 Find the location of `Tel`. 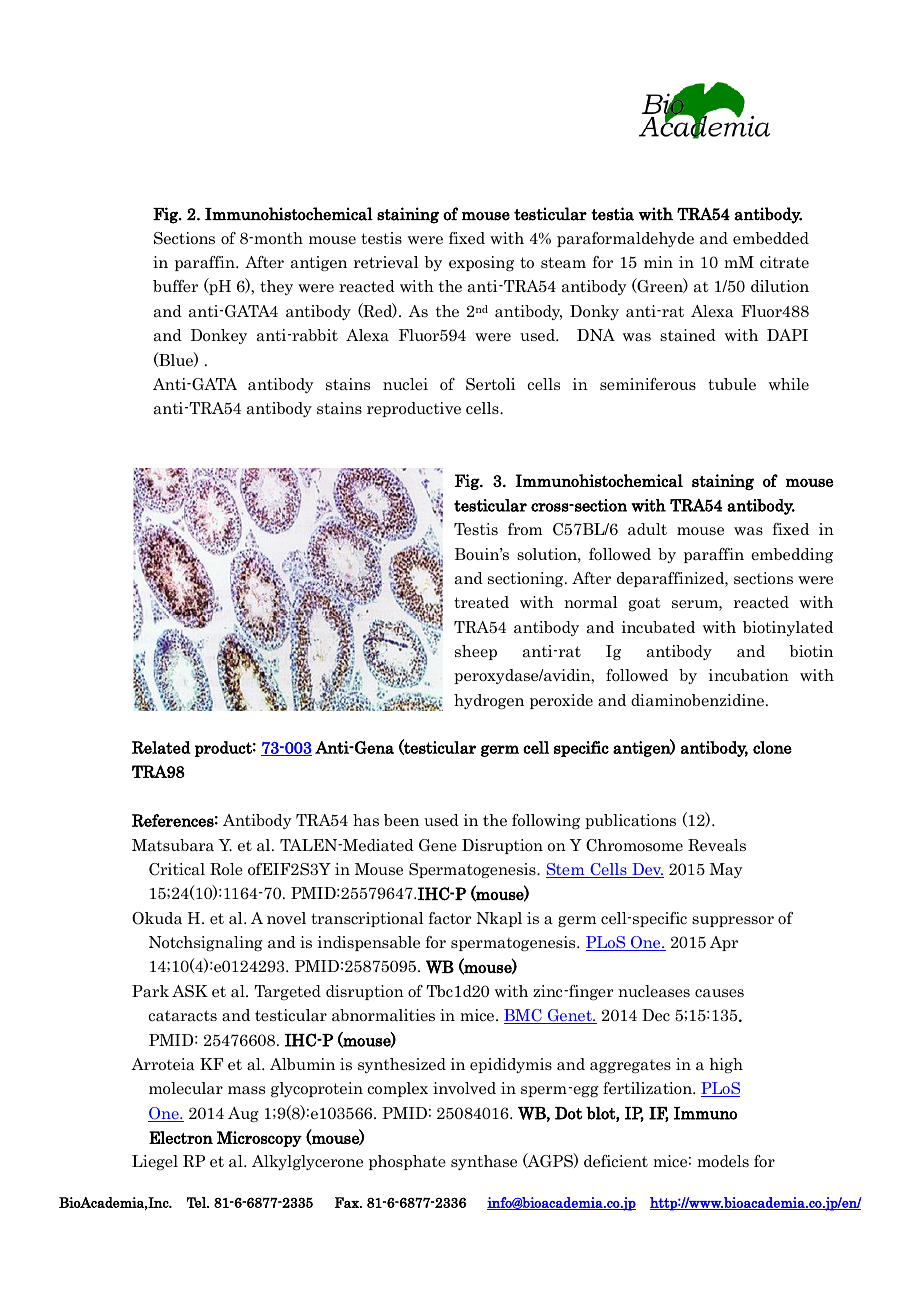

Tel is located at coordinates (197, 1202).
